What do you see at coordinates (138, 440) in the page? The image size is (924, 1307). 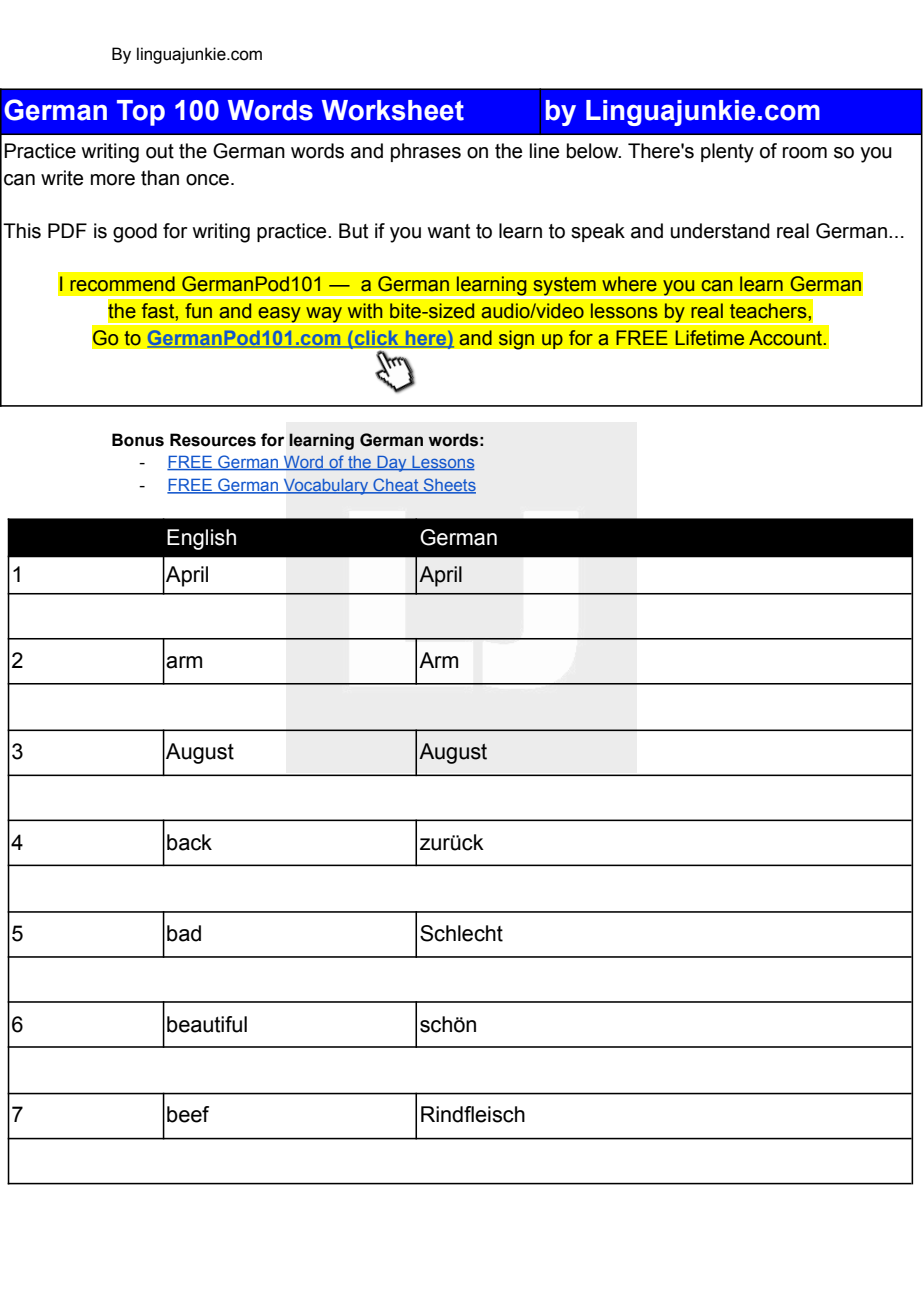 I see `Bonus` at bounding box center [138, 440].
